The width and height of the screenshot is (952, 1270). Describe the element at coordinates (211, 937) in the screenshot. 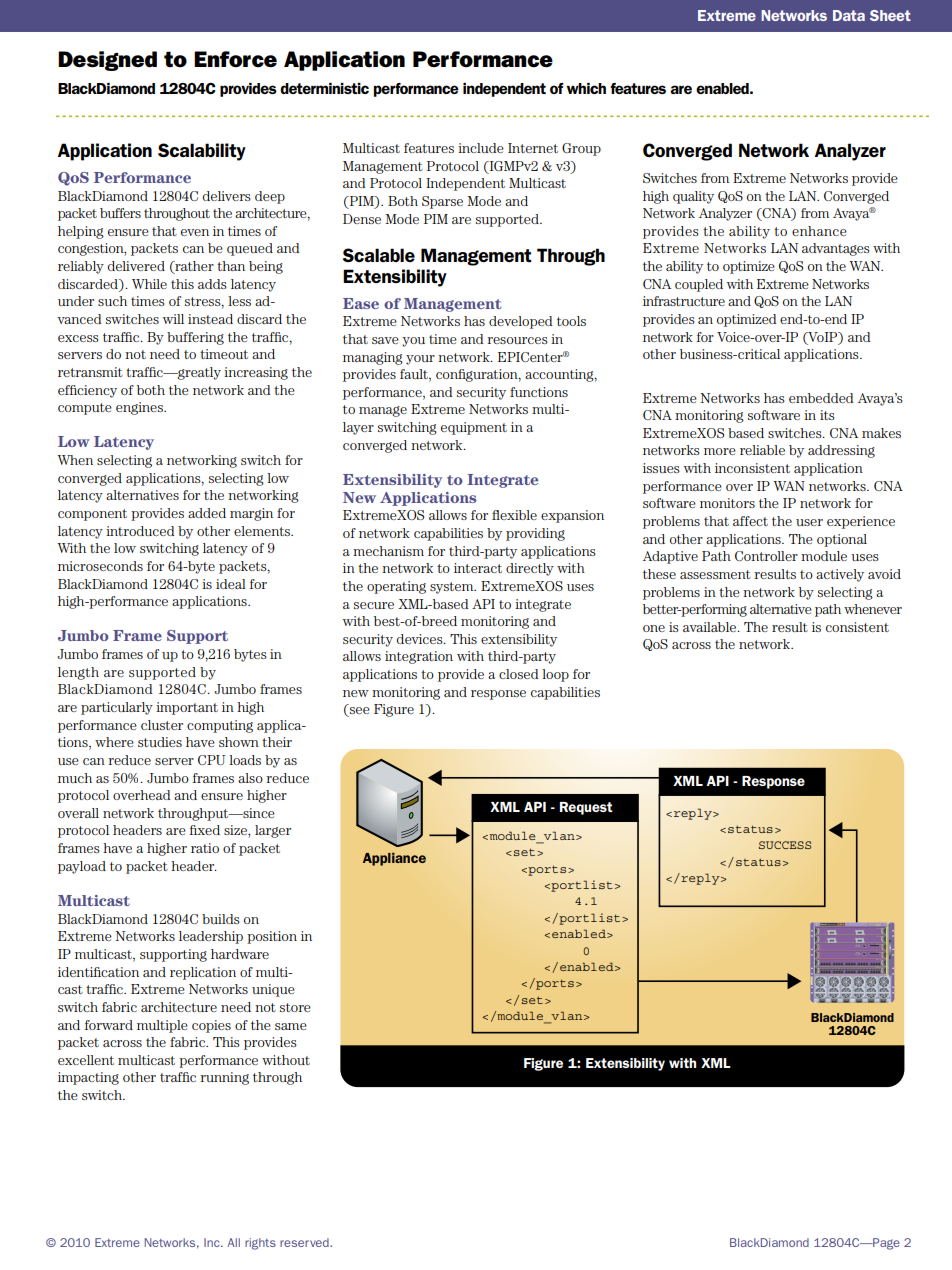

I see `leadership` at that location.
